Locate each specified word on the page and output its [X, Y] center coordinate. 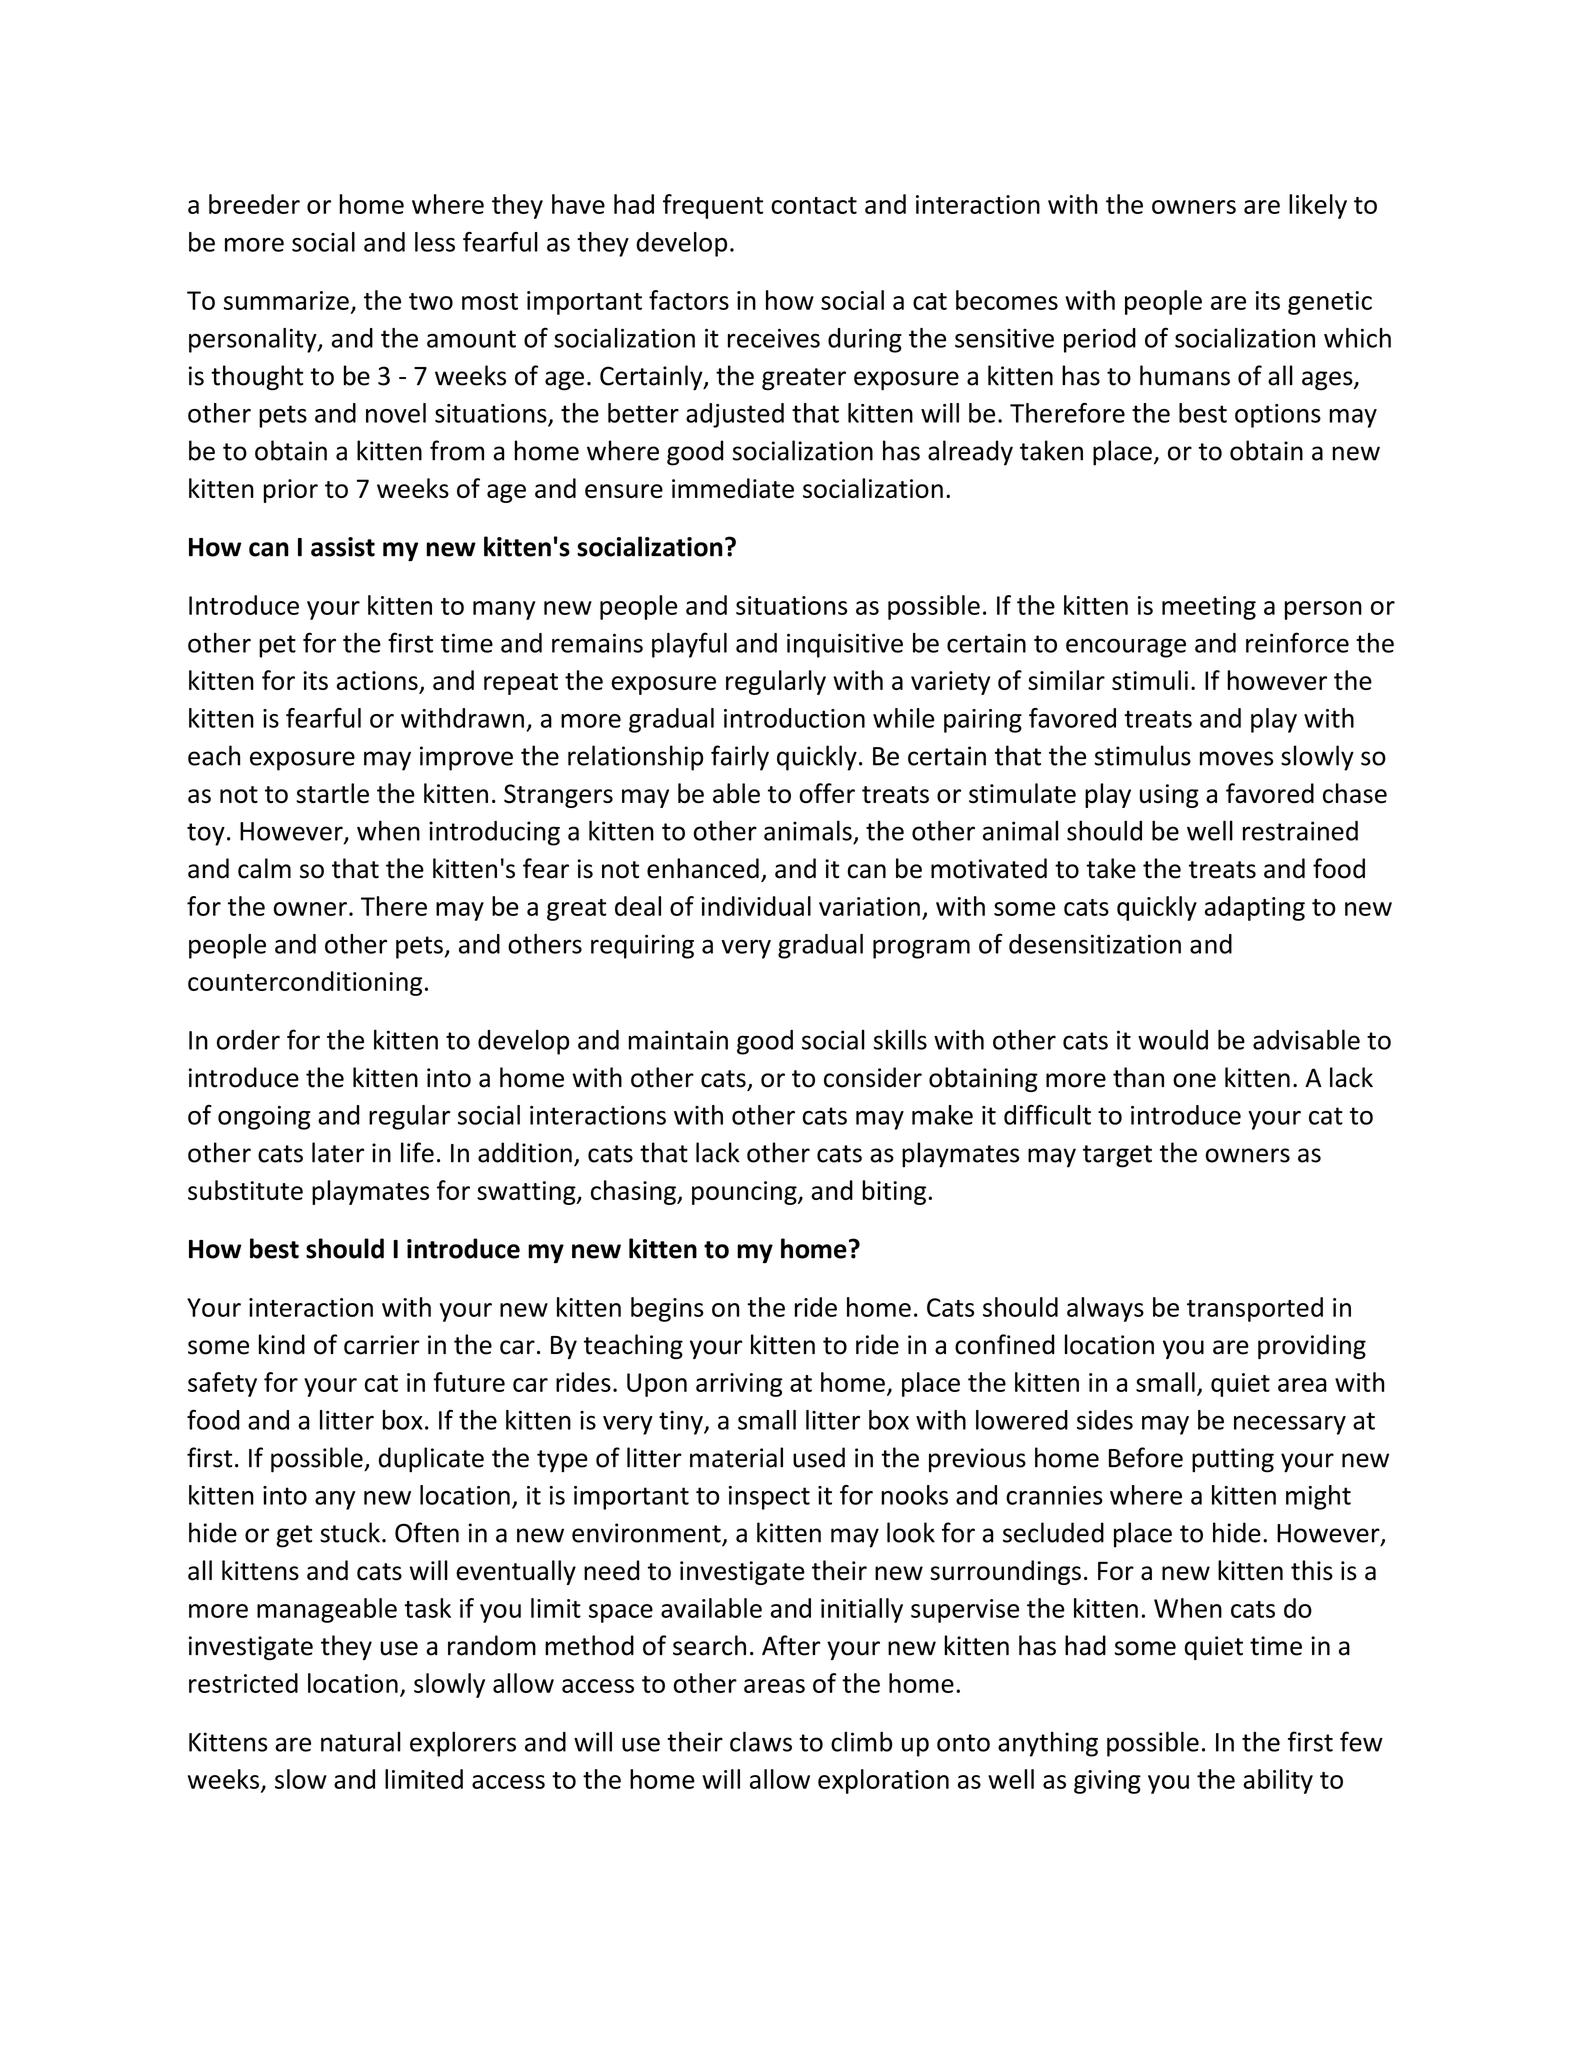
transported [1255, 1309]
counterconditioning [305, 983]
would [1173, 1039]
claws [761, 1741]
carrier [382, 1345]
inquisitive [845, 645]
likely [1318, 206]
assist [343, 547]
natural [361, 1741]
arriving [739, 1385]
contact [814, 205]
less [435, 242]
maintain [678, 1040]
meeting [1209, 608]
